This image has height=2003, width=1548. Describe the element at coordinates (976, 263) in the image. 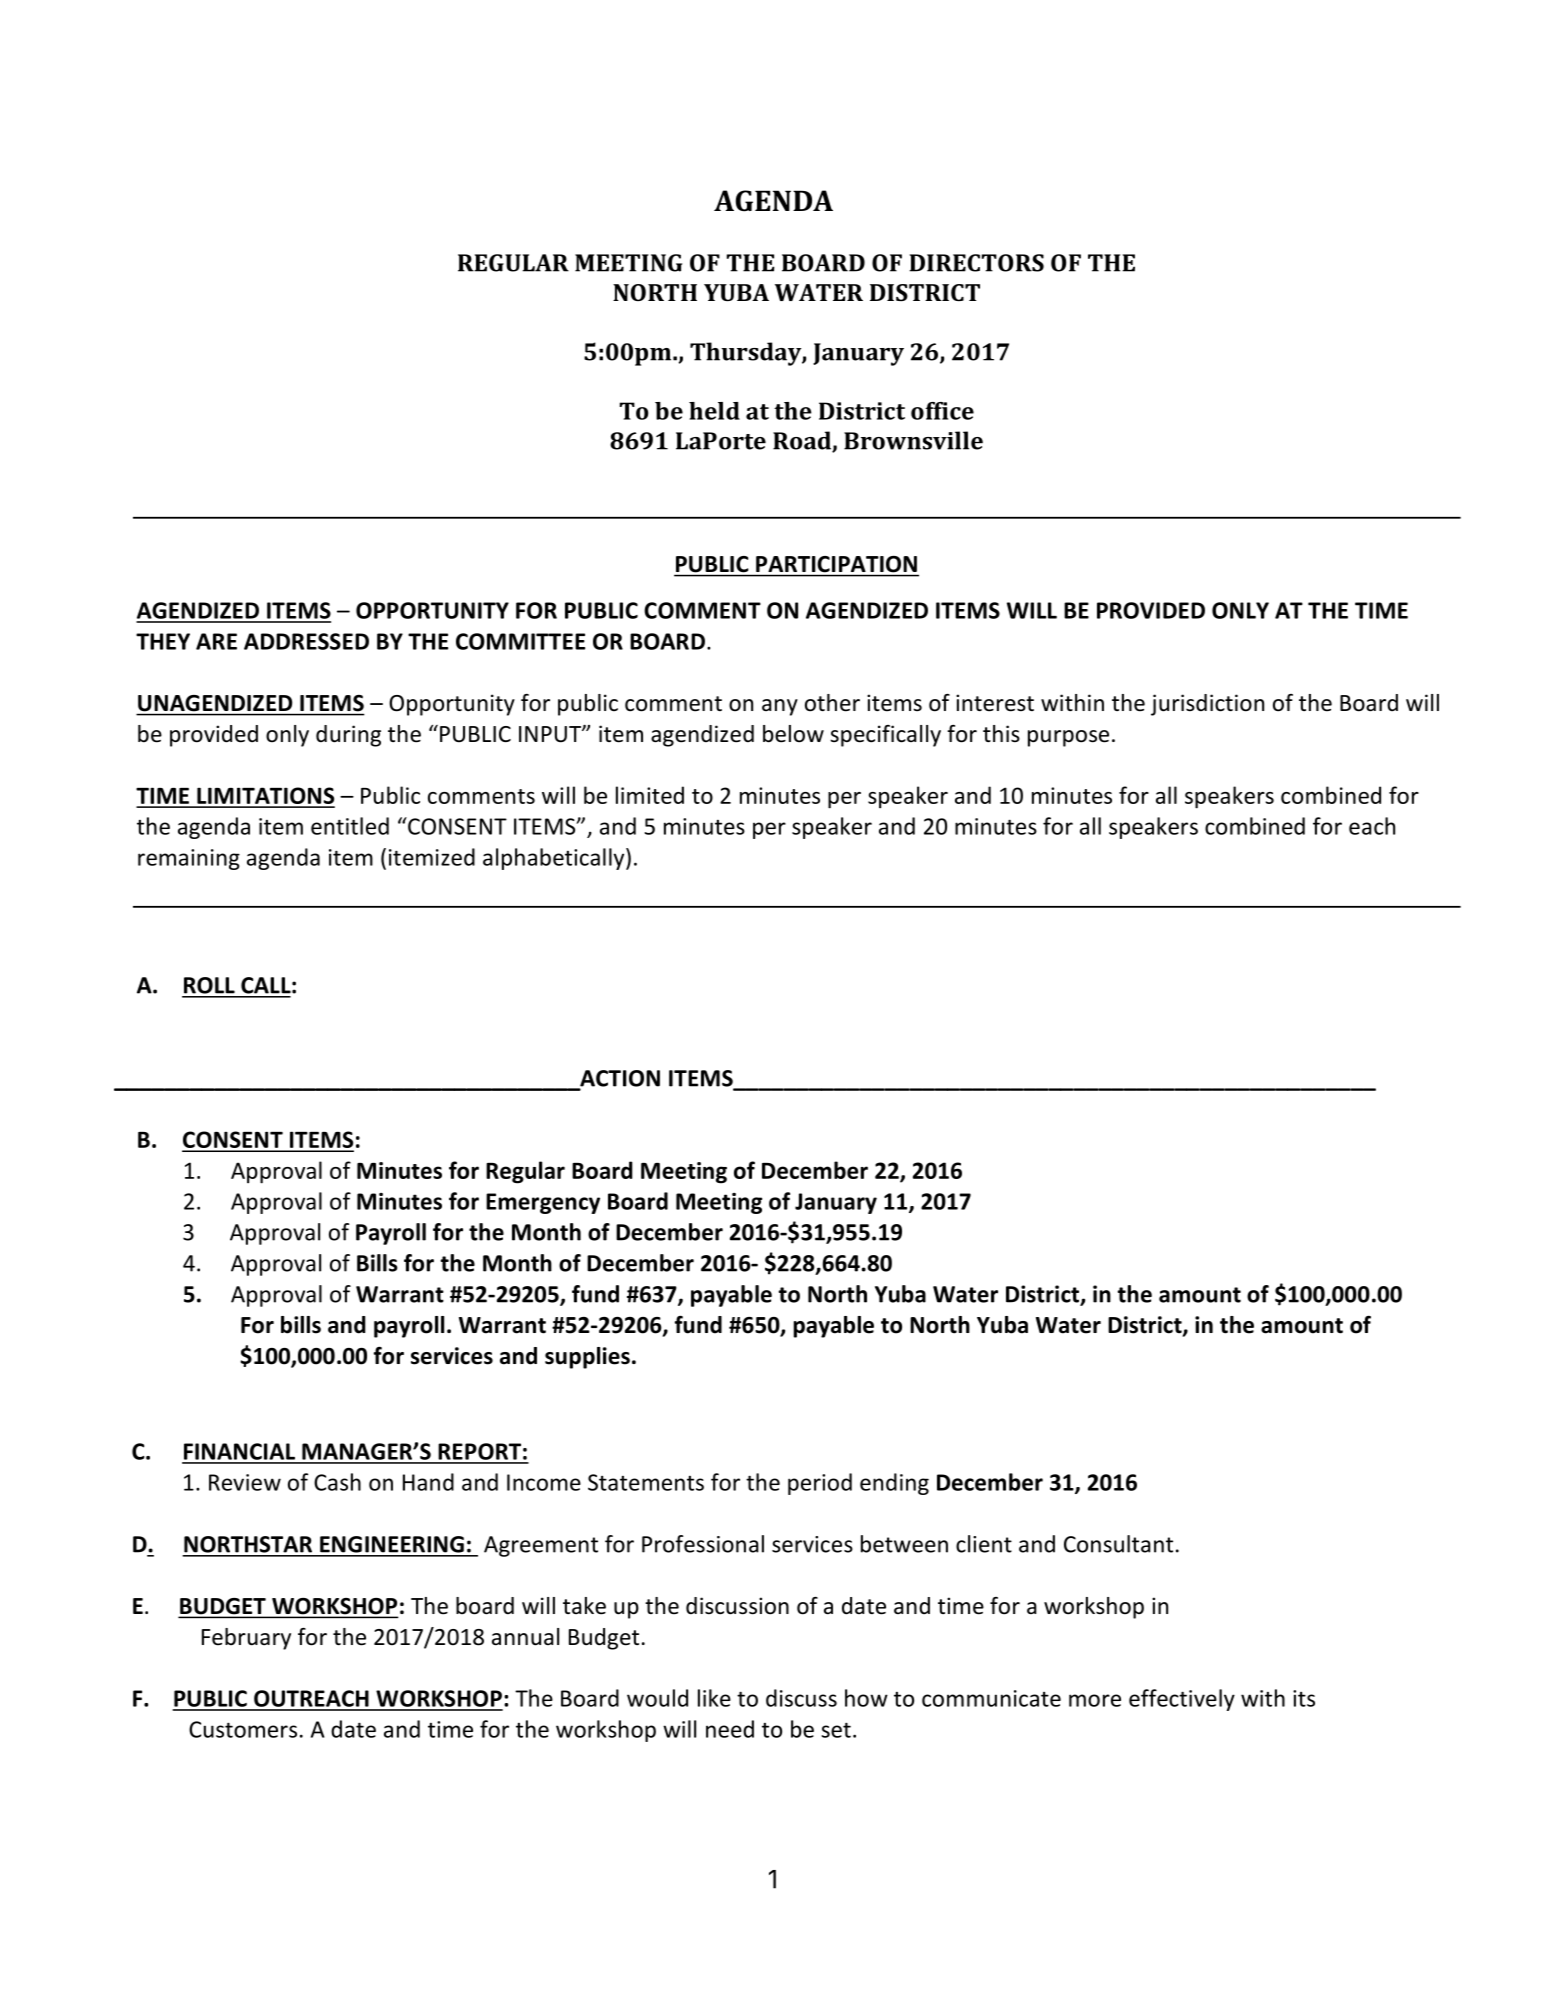

I see `DIRECTORS` at that location.
